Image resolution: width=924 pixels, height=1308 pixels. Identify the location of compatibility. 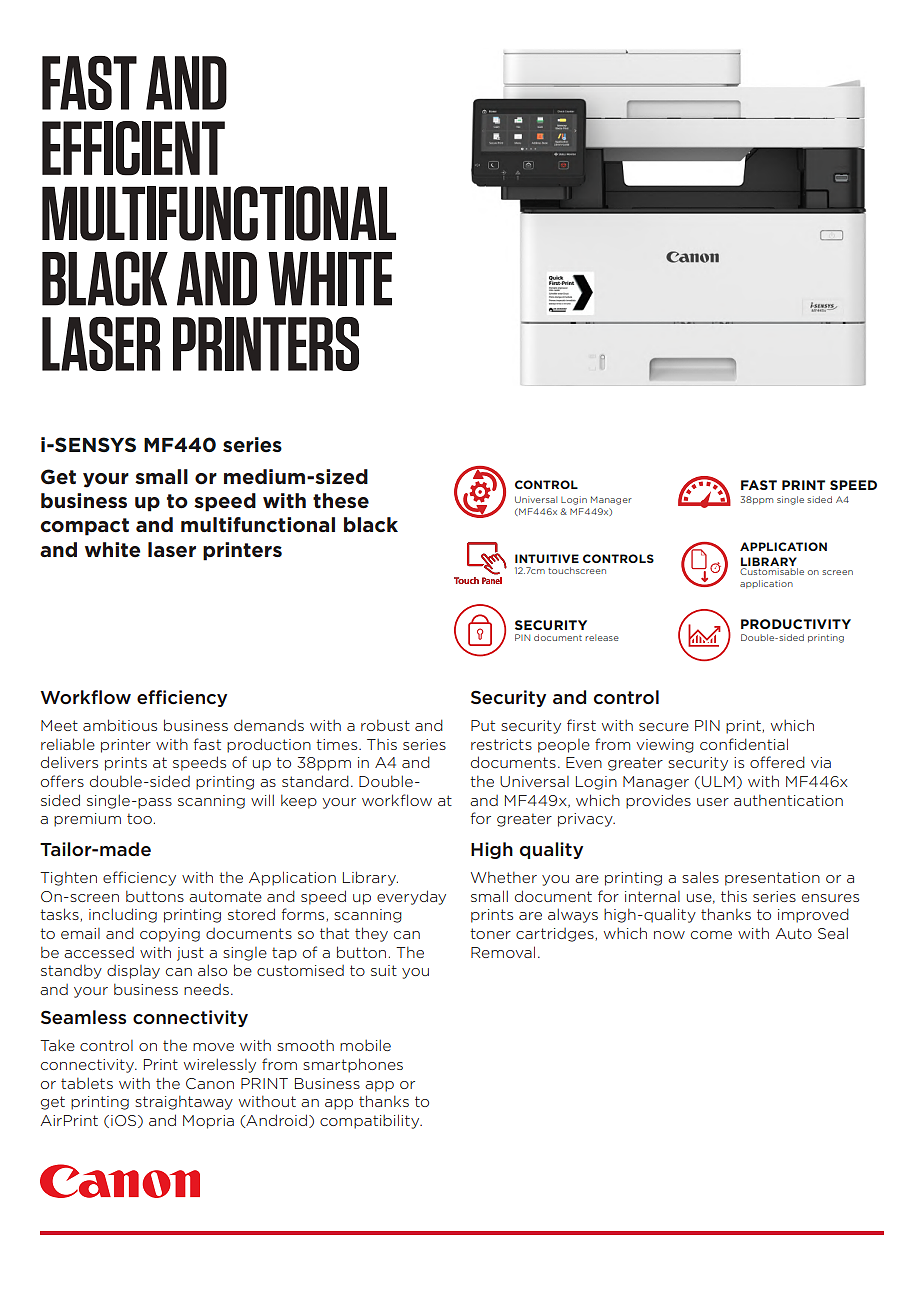
(371, 1121).
